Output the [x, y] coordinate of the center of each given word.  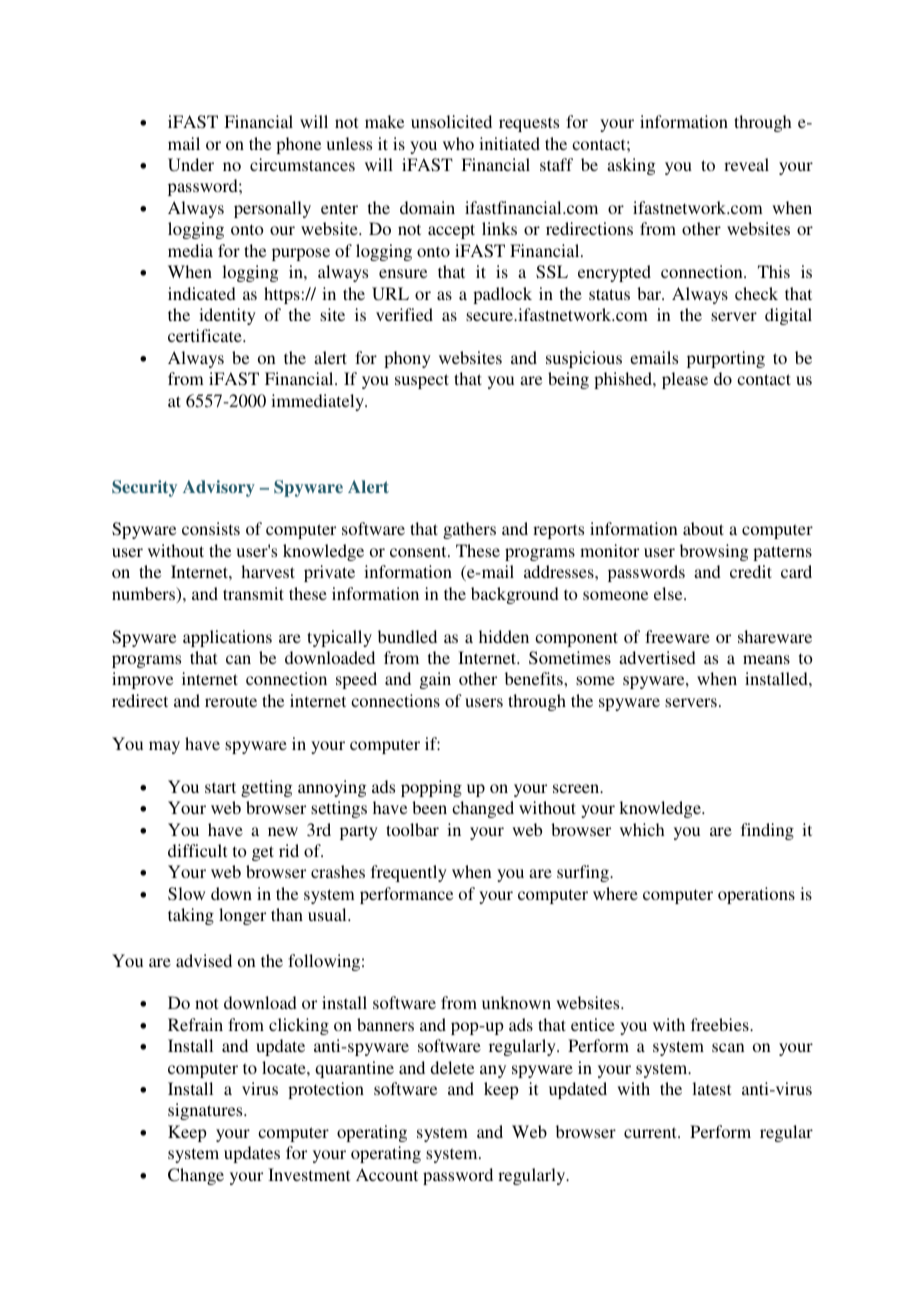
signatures [206, 1111]
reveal [746, 164]
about [703, 528]
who [458, 143]
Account [387, 1174]
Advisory [219, 488]
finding [767, 831]
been [429, 807]
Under [191, 164]
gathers [469, 530]
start [220, 787]
